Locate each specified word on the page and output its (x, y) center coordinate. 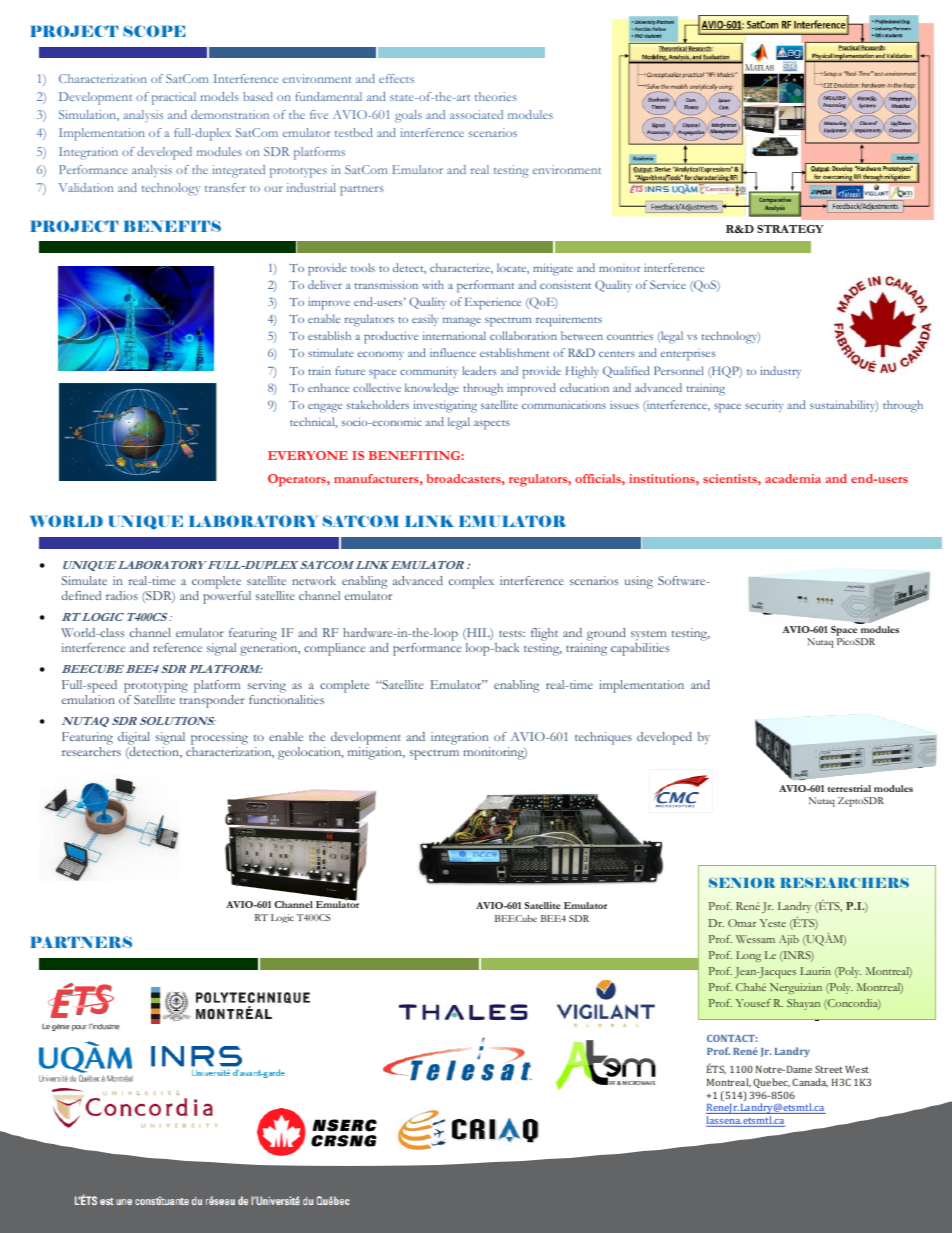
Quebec (771, 1083)
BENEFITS (172, 226)
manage (462, 322)
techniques (603, 738)
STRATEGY (790, 229)
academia (793, 478)
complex (471, 582)
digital (134, 738)
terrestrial (849, 788)
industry (780, 372)
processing (219, 738)
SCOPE (154, 31)
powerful (227, 597)
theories (496, 96)
